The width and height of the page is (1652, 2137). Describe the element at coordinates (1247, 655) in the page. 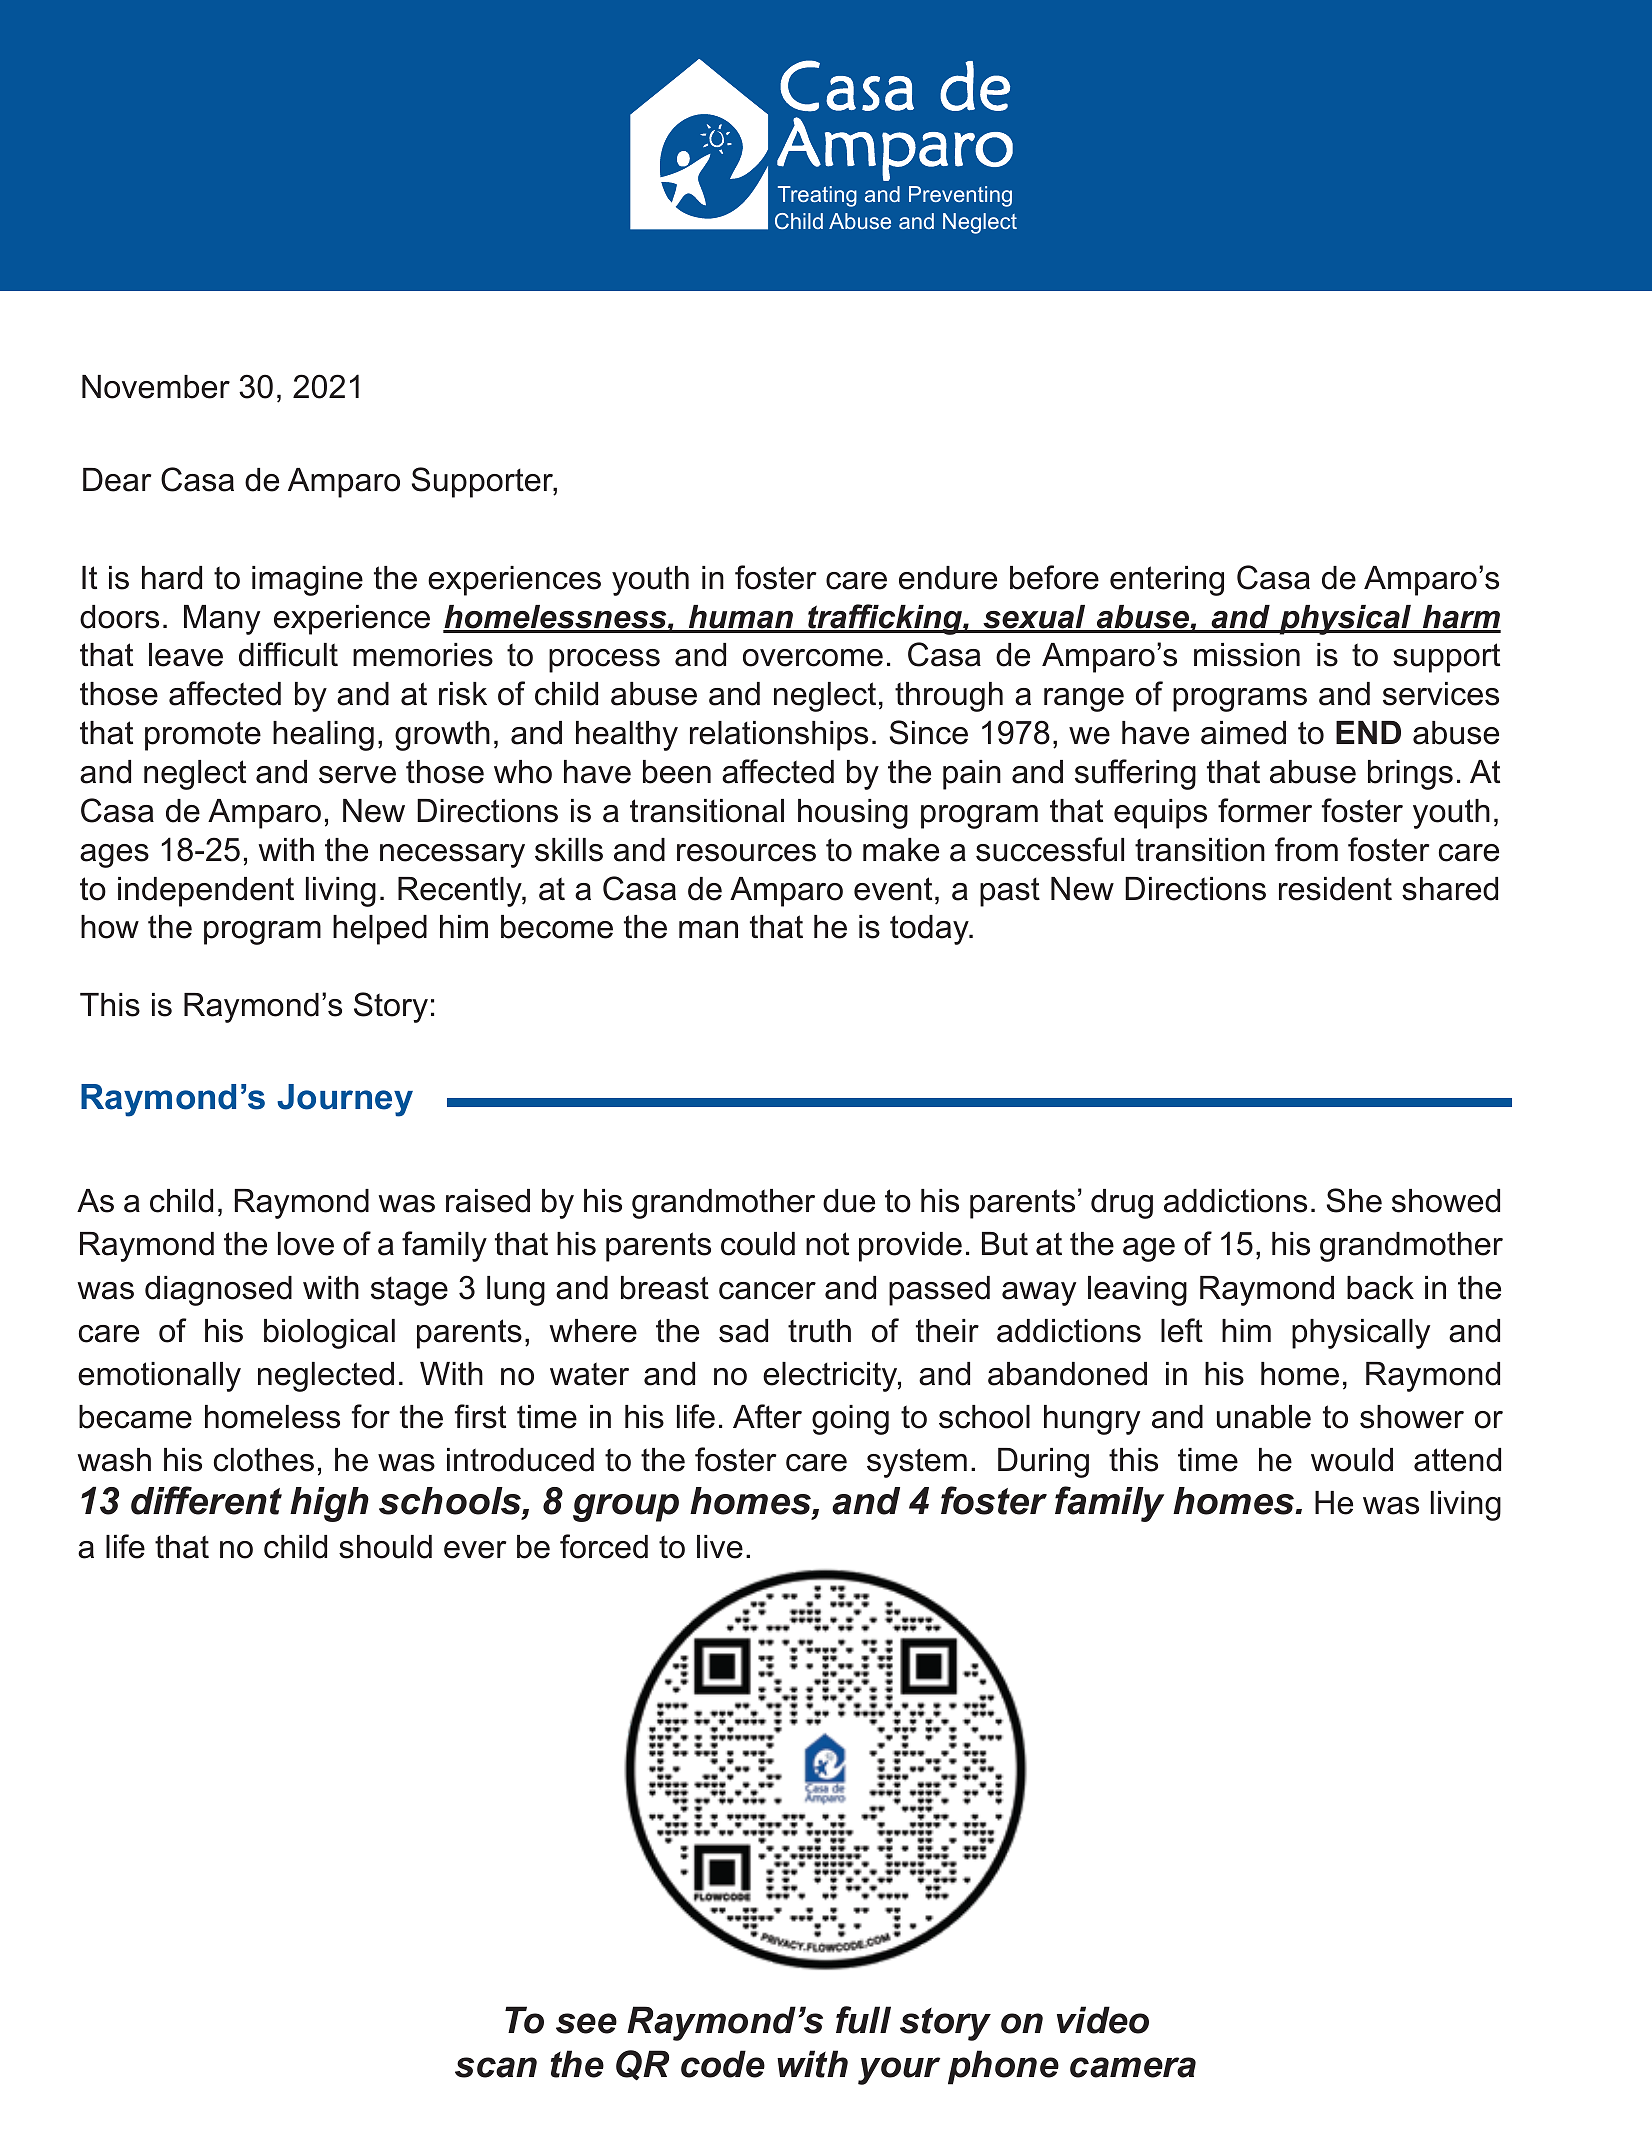

I see `mission` at that location.
